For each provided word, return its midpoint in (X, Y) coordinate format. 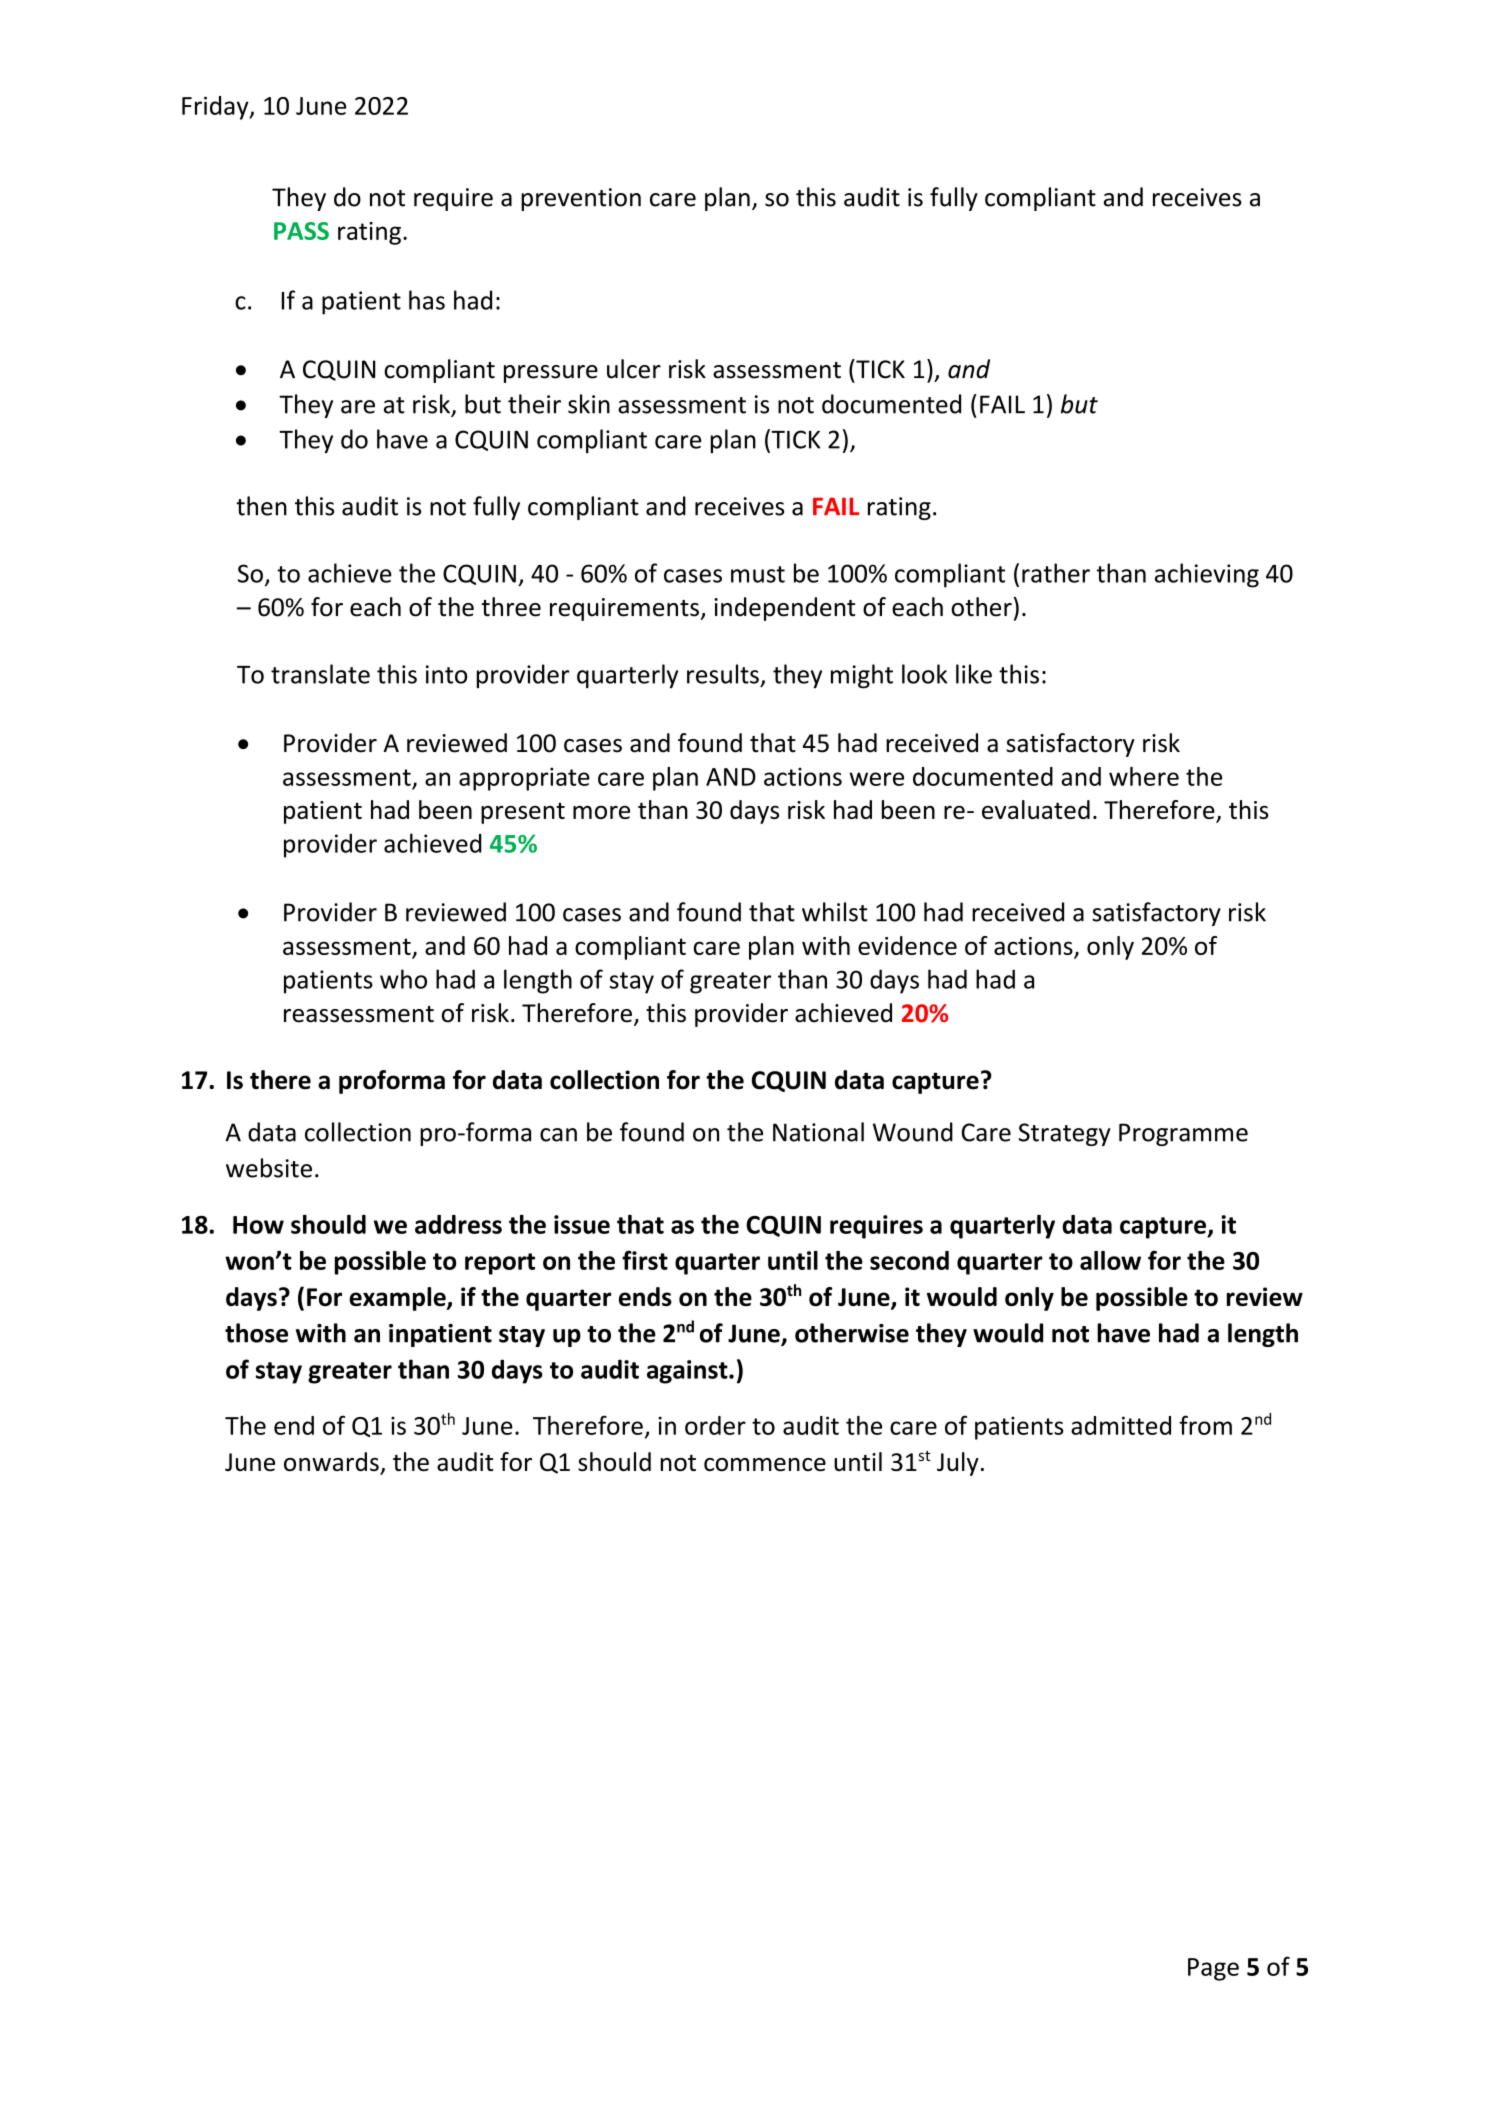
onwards (331, 1461)
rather (1056, 573)
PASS (301, 231)
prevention (581, 199)
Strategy (1065, 1134)
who (403, 979)
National (818, 1132)
